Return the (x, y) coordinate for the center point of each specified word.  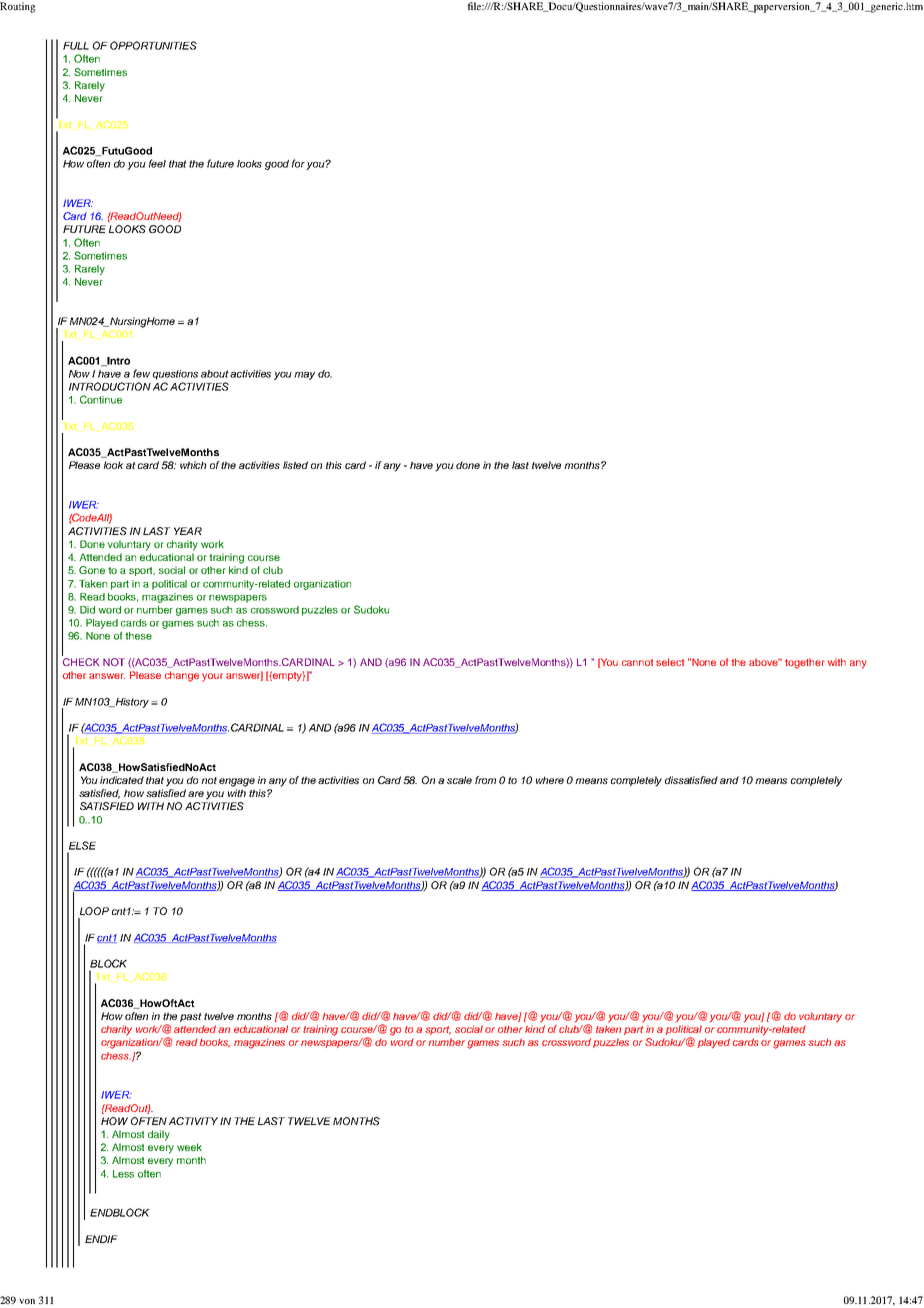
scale (459, 780)
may (304, 376)
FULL (76, 46)
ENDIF (101, 1239)
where (550, 780)
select (670, 662)
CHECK (81, 662)
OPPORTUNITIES (153, 45)
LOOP (94, 911)
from (485, 780)
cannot (637, 662)
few (141, 373)
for (299, 164)
